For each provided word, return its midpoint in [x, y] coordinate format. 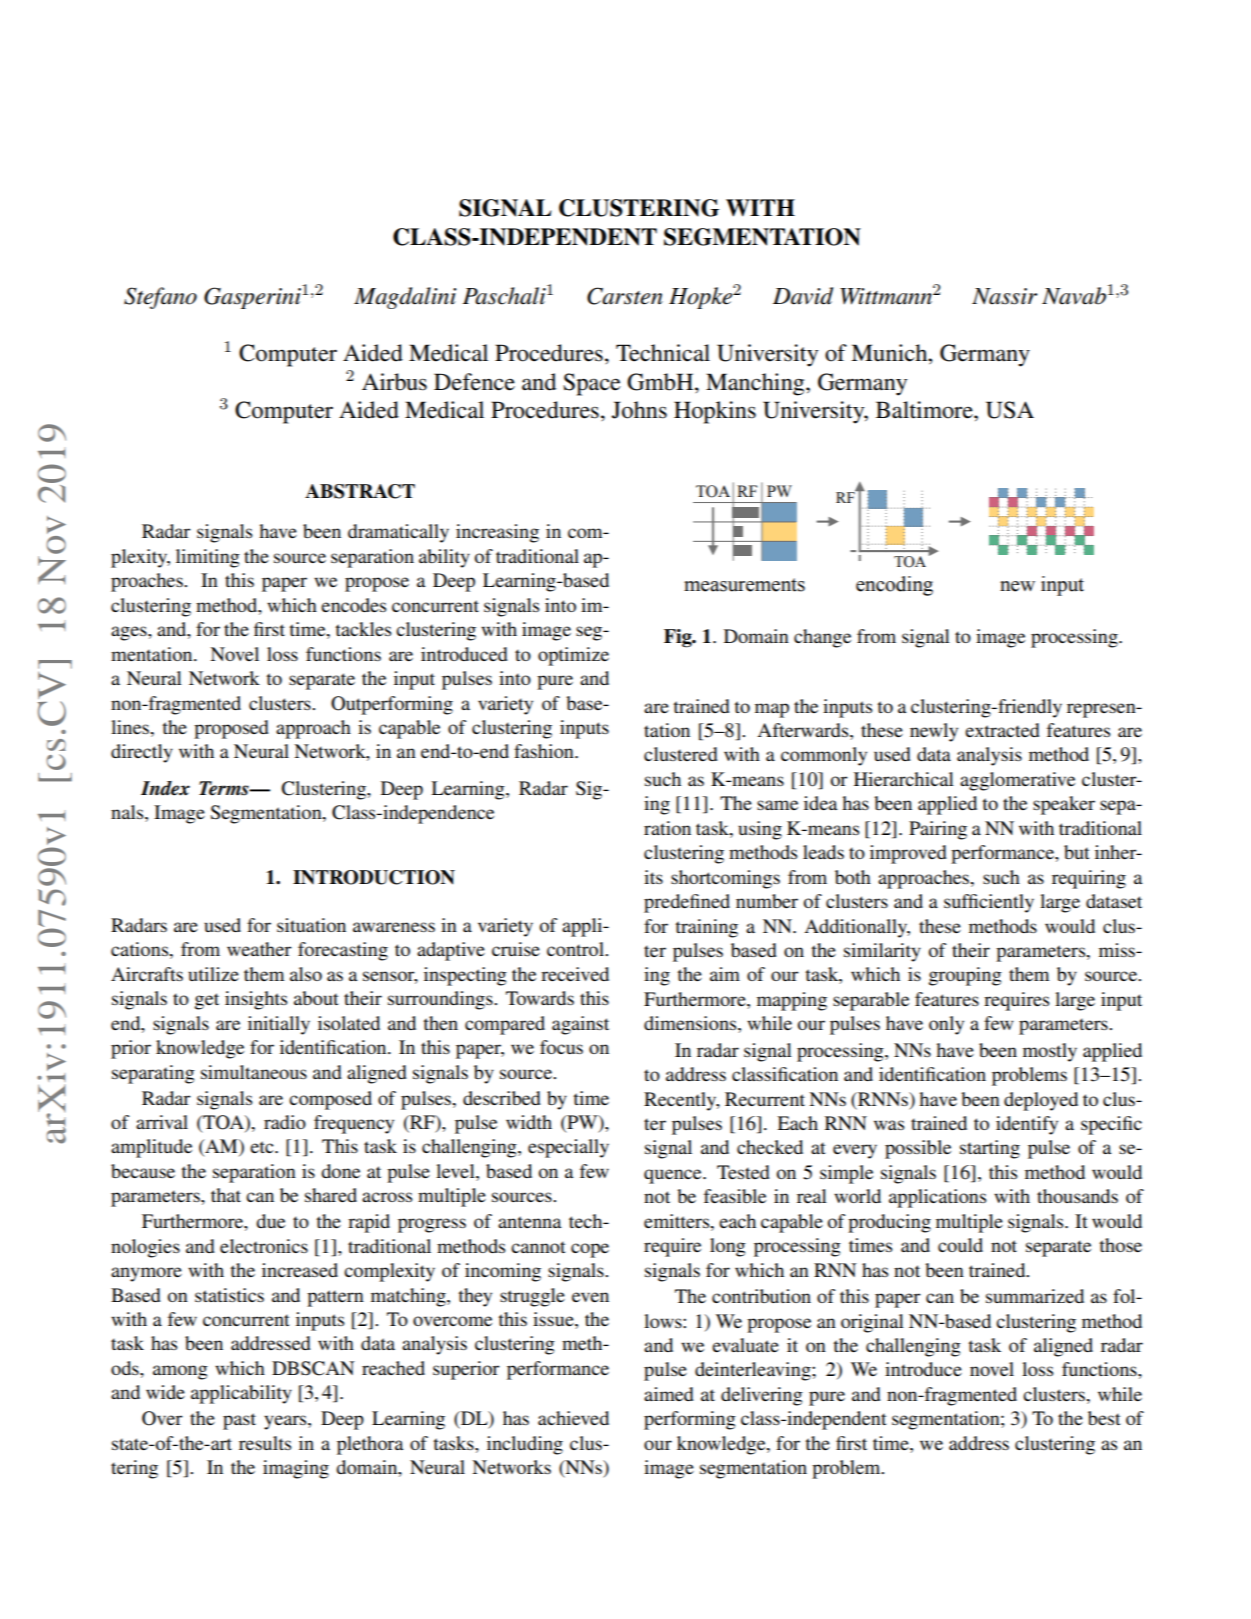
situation [311, 925]
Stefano [160, 298]
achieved [573, 1418]
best [1104, 1418]
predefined [687, 903]
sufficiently [989, 903]
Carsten [625, 296]
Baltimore [925, 410]
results [265, 1443]
